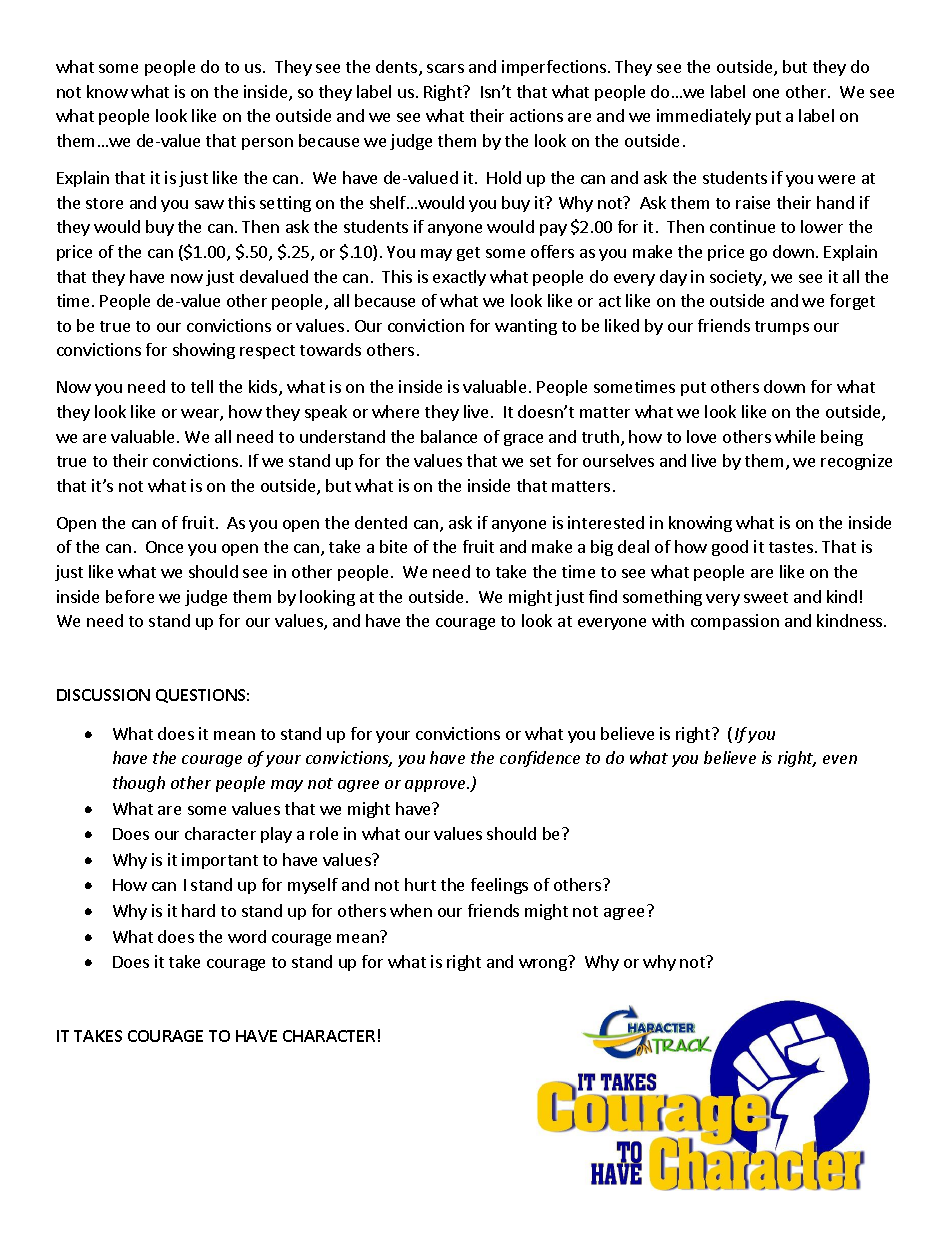  What do you see at coordinates (766, 597) in the page?
I see `sweet` at bounding box center [766, 597].
